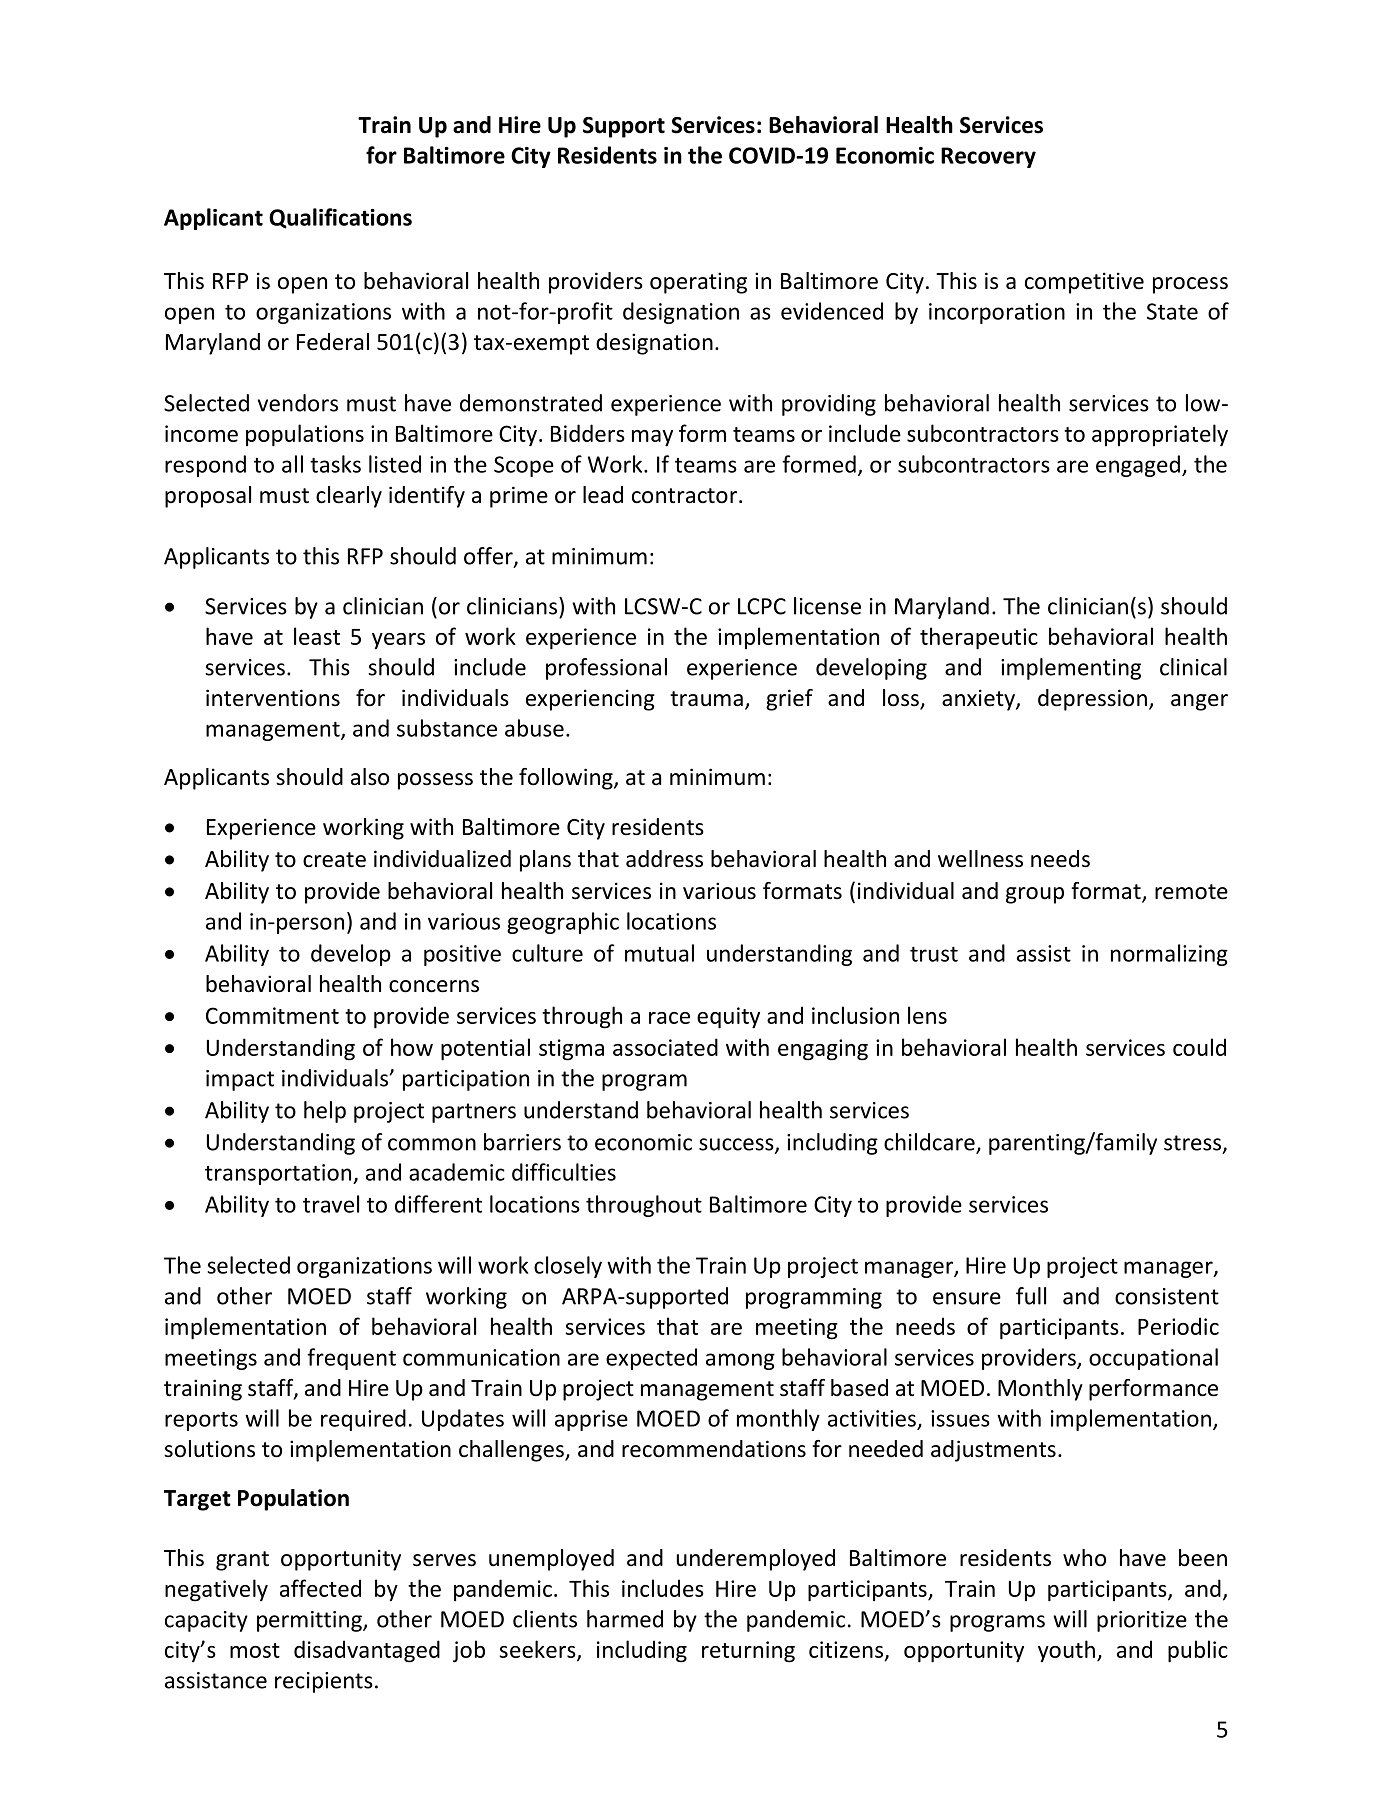  What do you see at coordinates (1031, 1296) in the image?
I see `full` at bounding box center [1031, 1296].
